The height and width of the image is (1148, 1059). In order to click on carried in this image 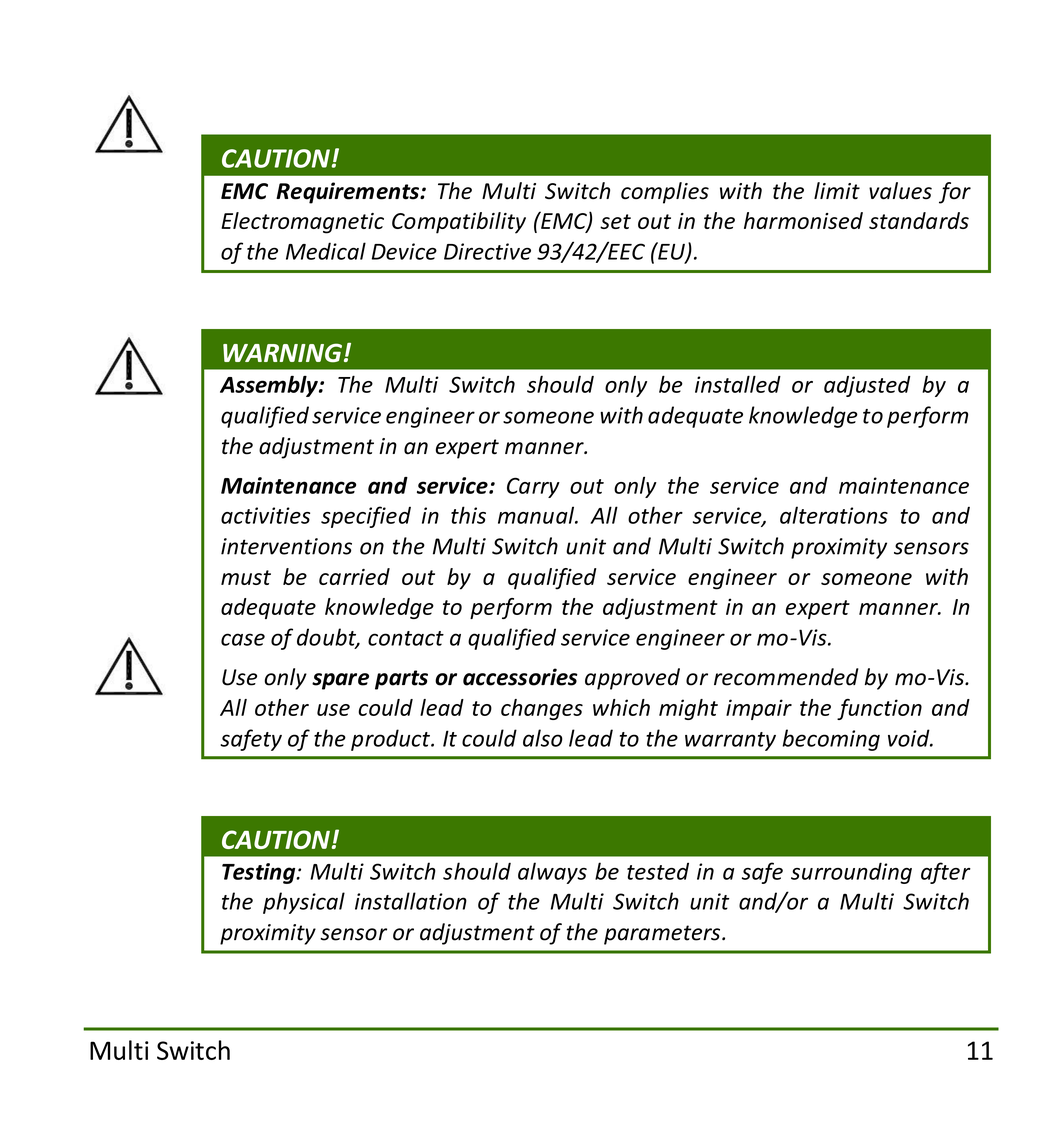, I will do `click(354, 576)`.
